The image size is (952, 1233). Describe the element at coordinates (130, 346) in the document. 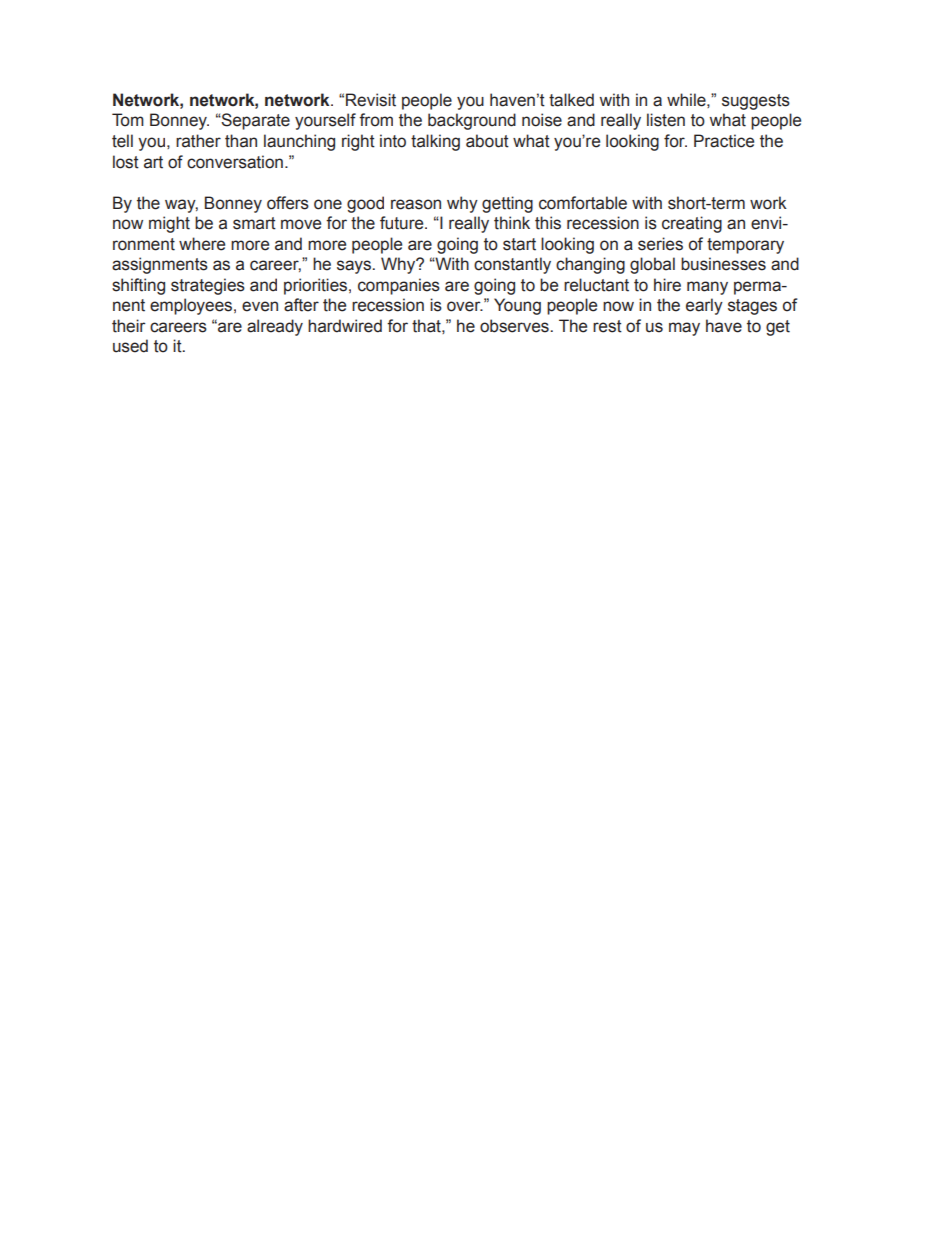

I see `used` at that location.
